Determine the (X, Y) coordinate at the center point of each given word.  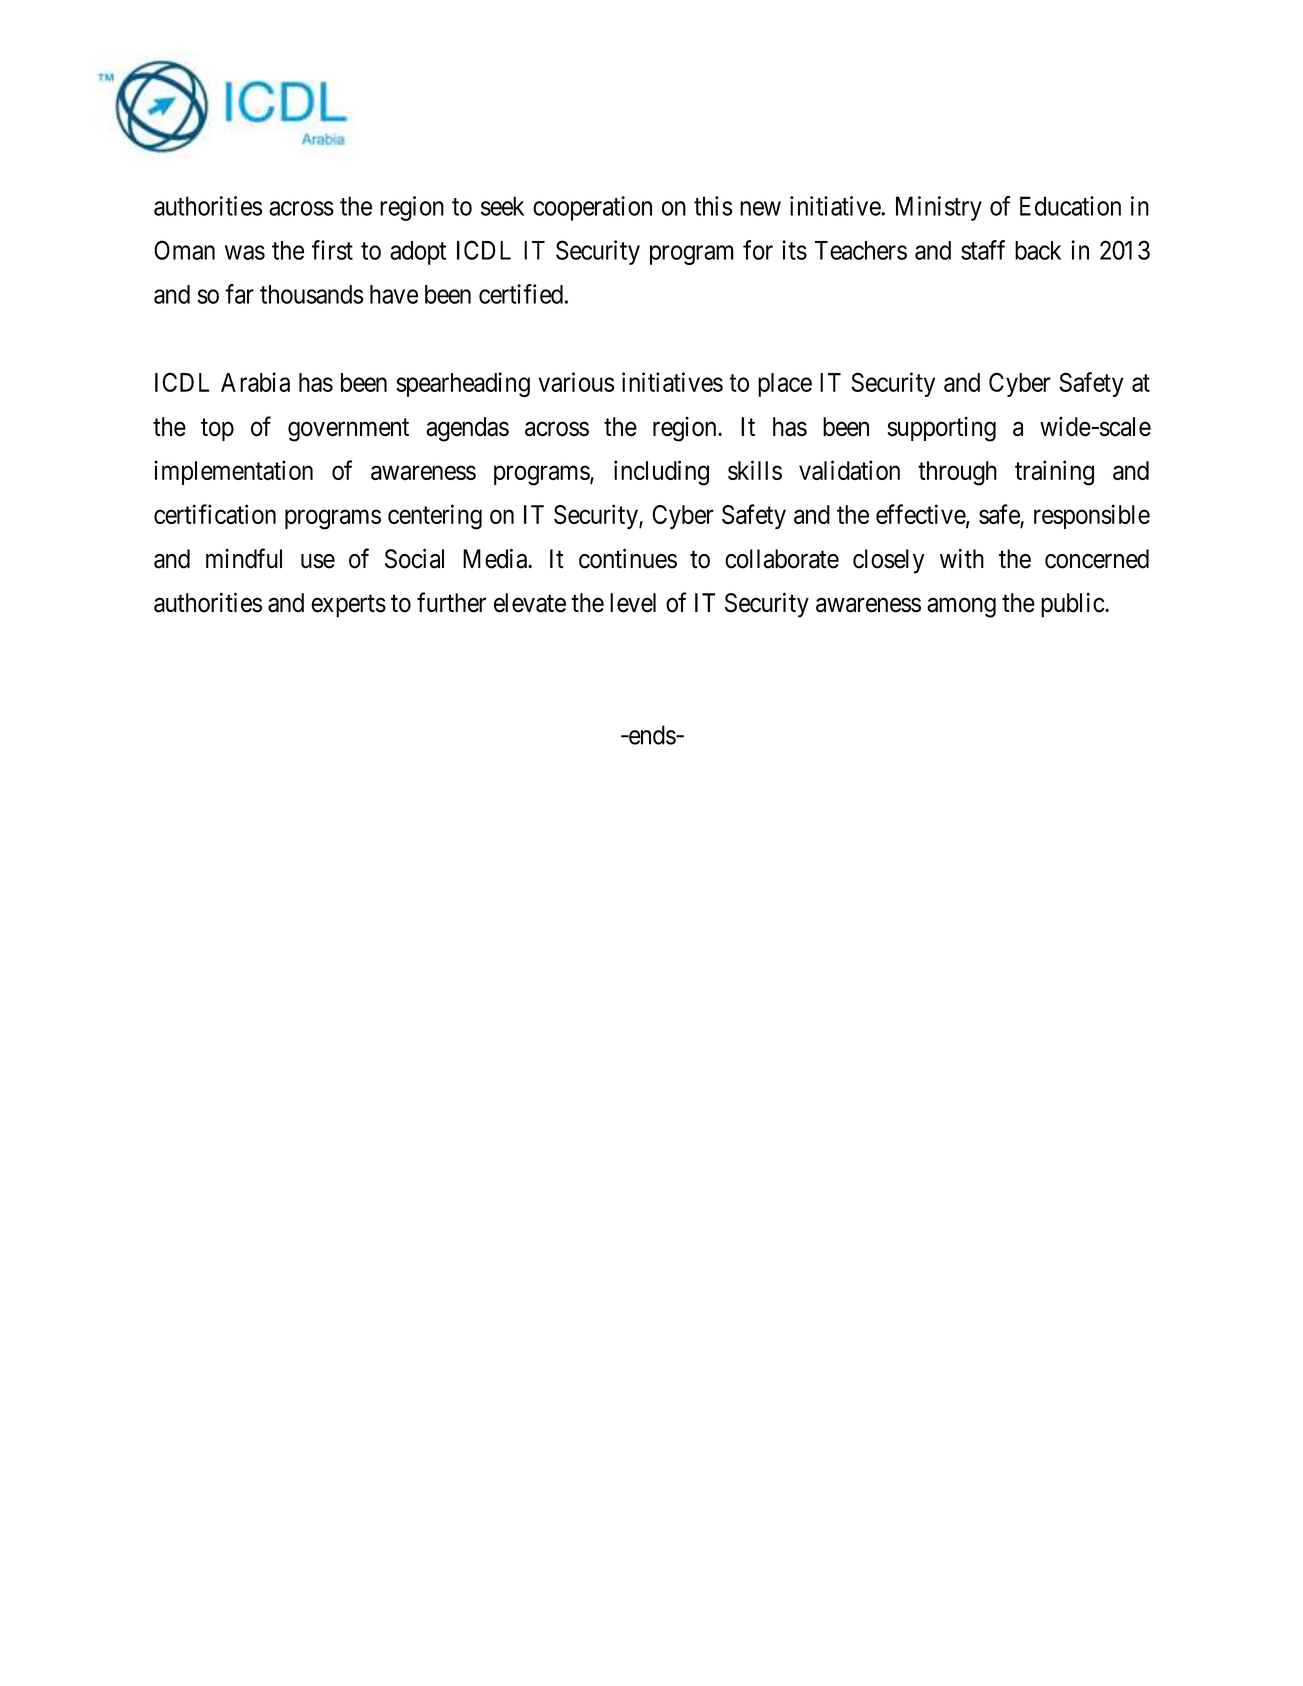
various (576, 382)
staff (983, 250)
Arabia (255, 382)
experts (348, 606)
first (332, 250)
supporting (942, 429)
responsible (1092, 516)
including (661, 473)
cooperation (592, 208)
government (348, 430)
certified (521, 294)
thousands (312, 294)
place (785, 385)
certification (215, 514)
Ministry (939, 208)
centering (435, 517)
